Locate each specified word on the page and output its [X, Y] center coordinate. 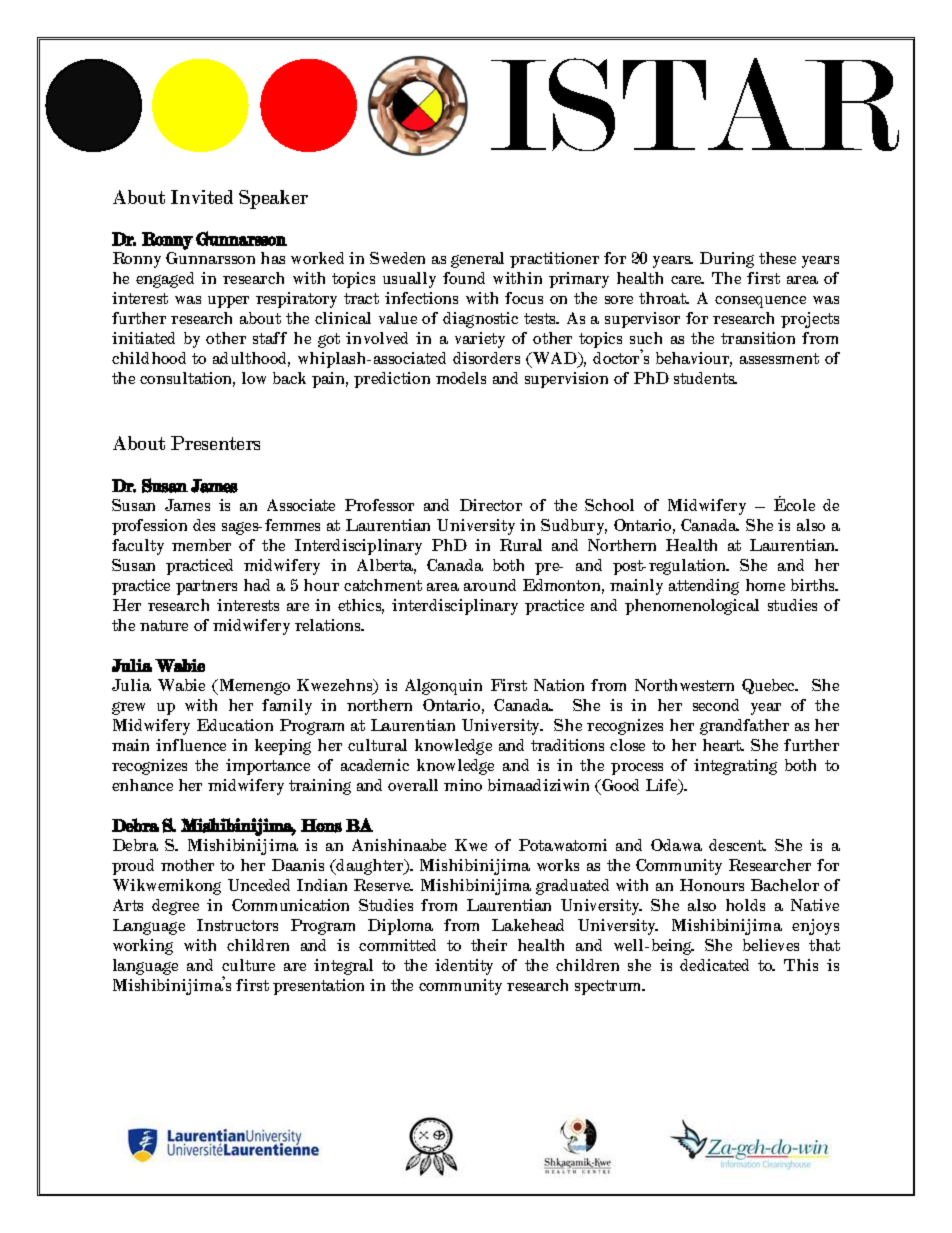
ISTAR [695, 104]
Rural [521, 545]
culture [248, 965]
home [765, 585]
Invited [202, 197]
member [201, 545]
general [477, 260]
